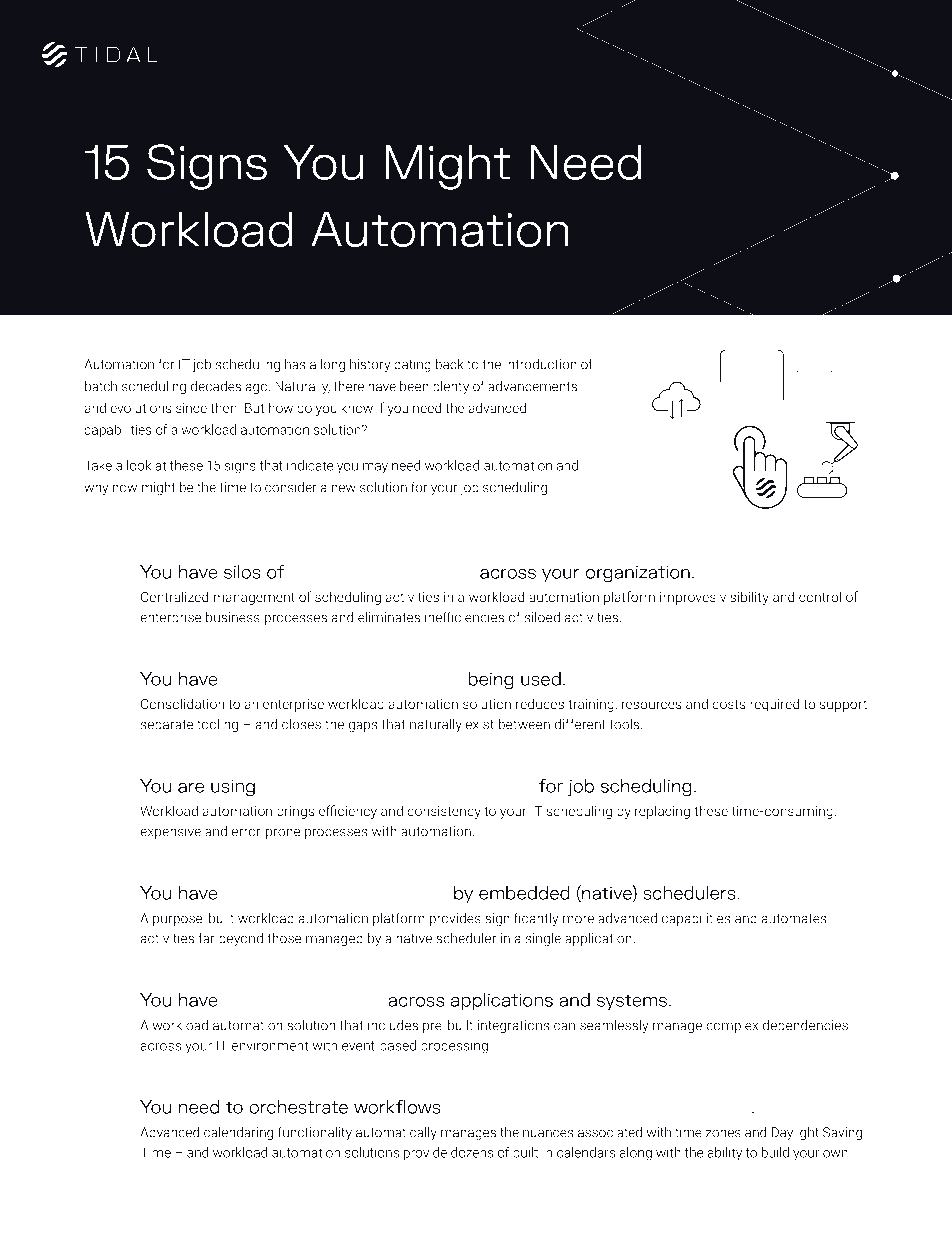 The image size is (952, 1233). What do you see at coordinates (794, 919) in the page?
I see `automates` at bounding box center [794, 919].
